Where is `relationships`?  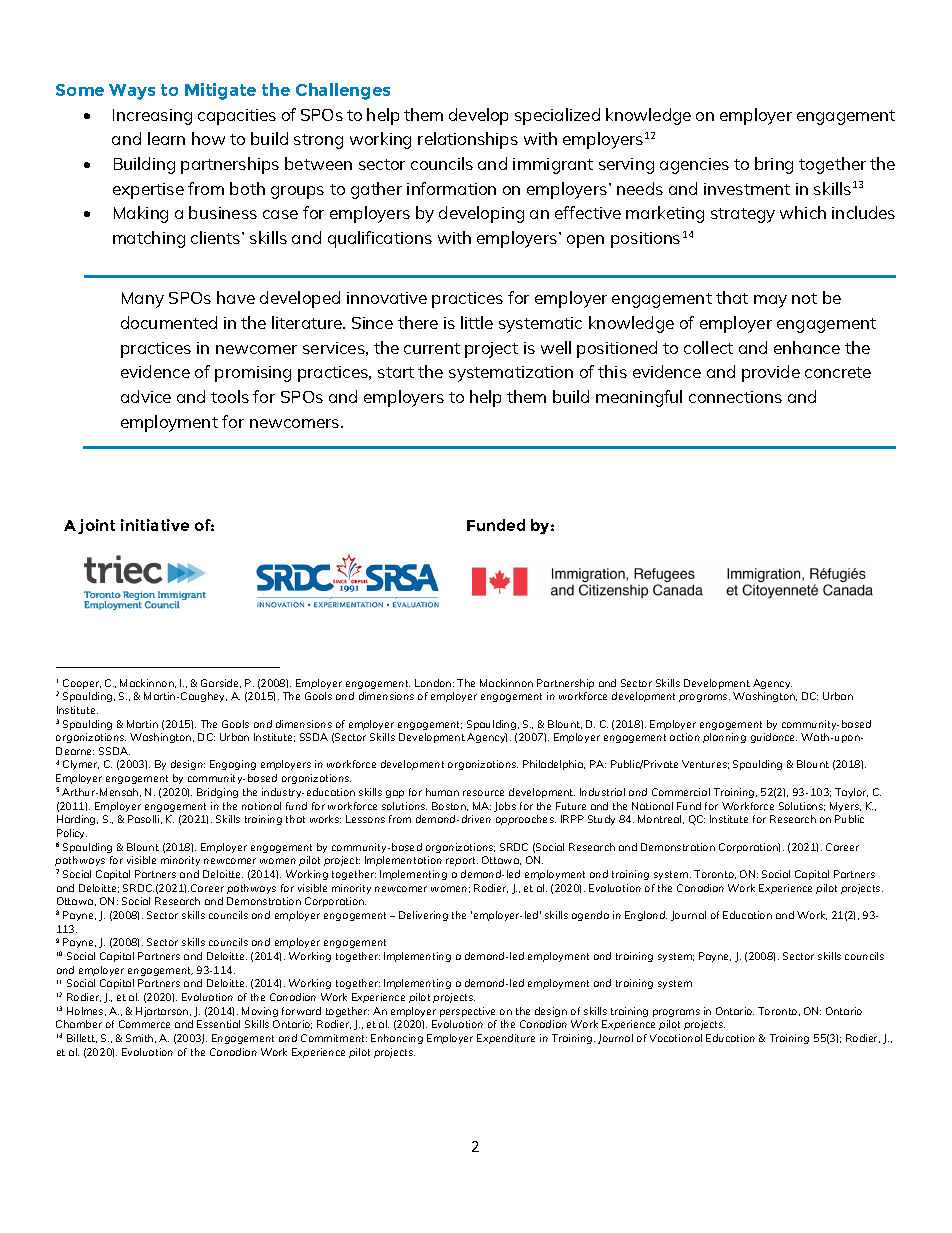 relationships is located at coordinates (468, 140).
